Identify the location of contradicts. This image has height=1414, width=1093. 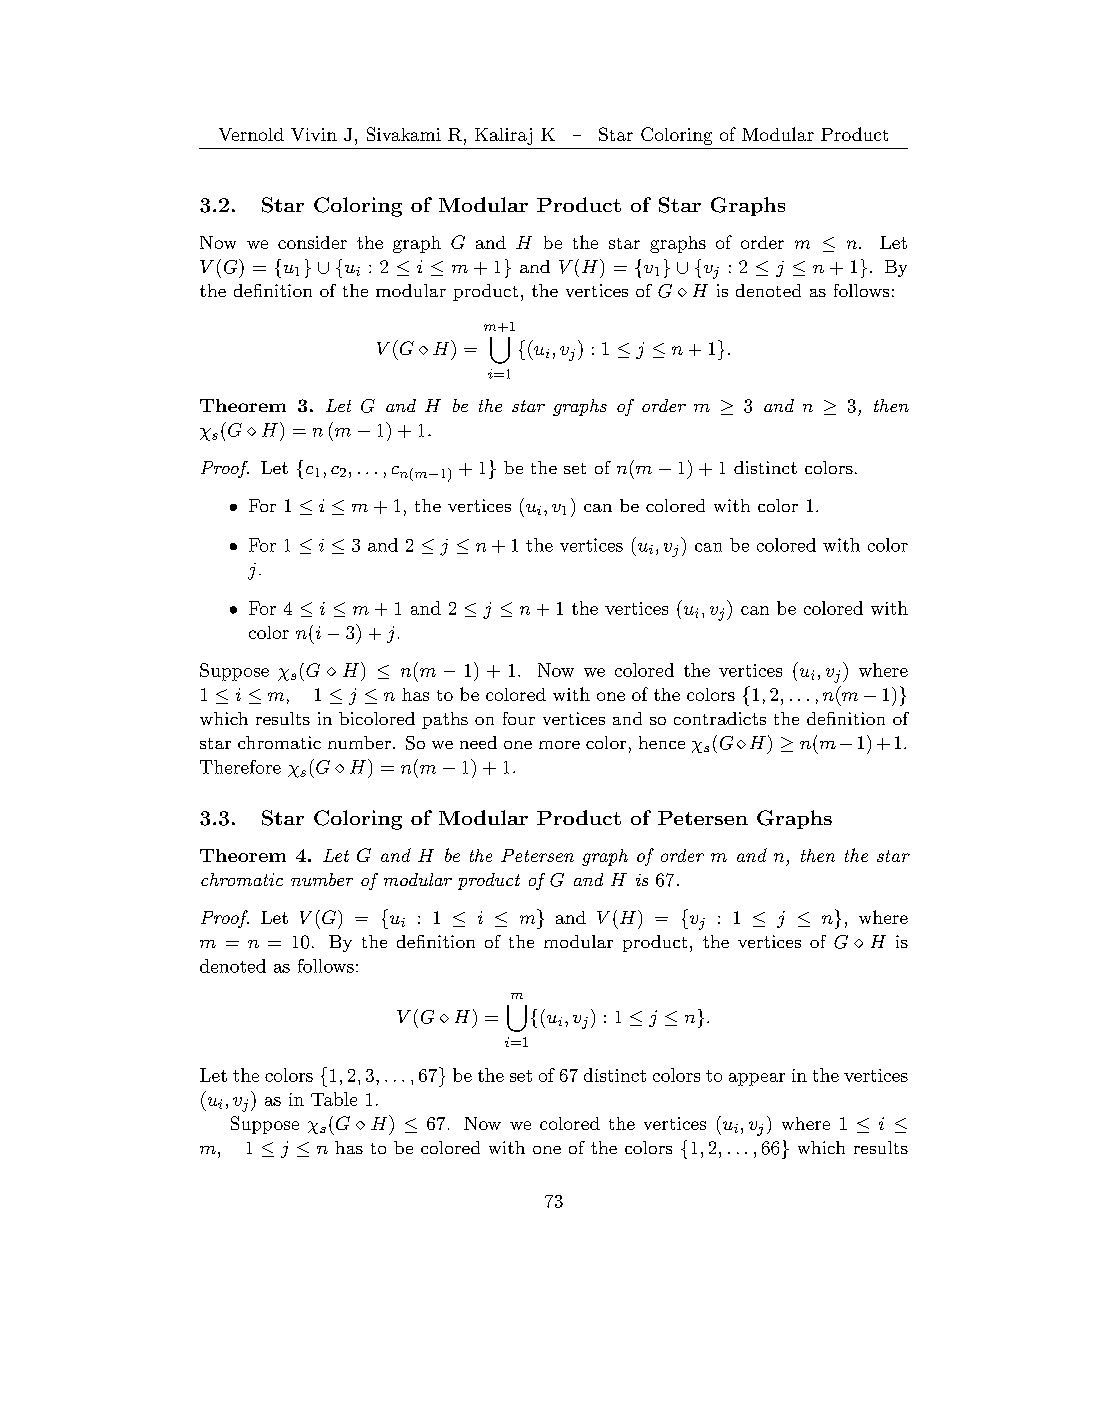
(720, 718).
